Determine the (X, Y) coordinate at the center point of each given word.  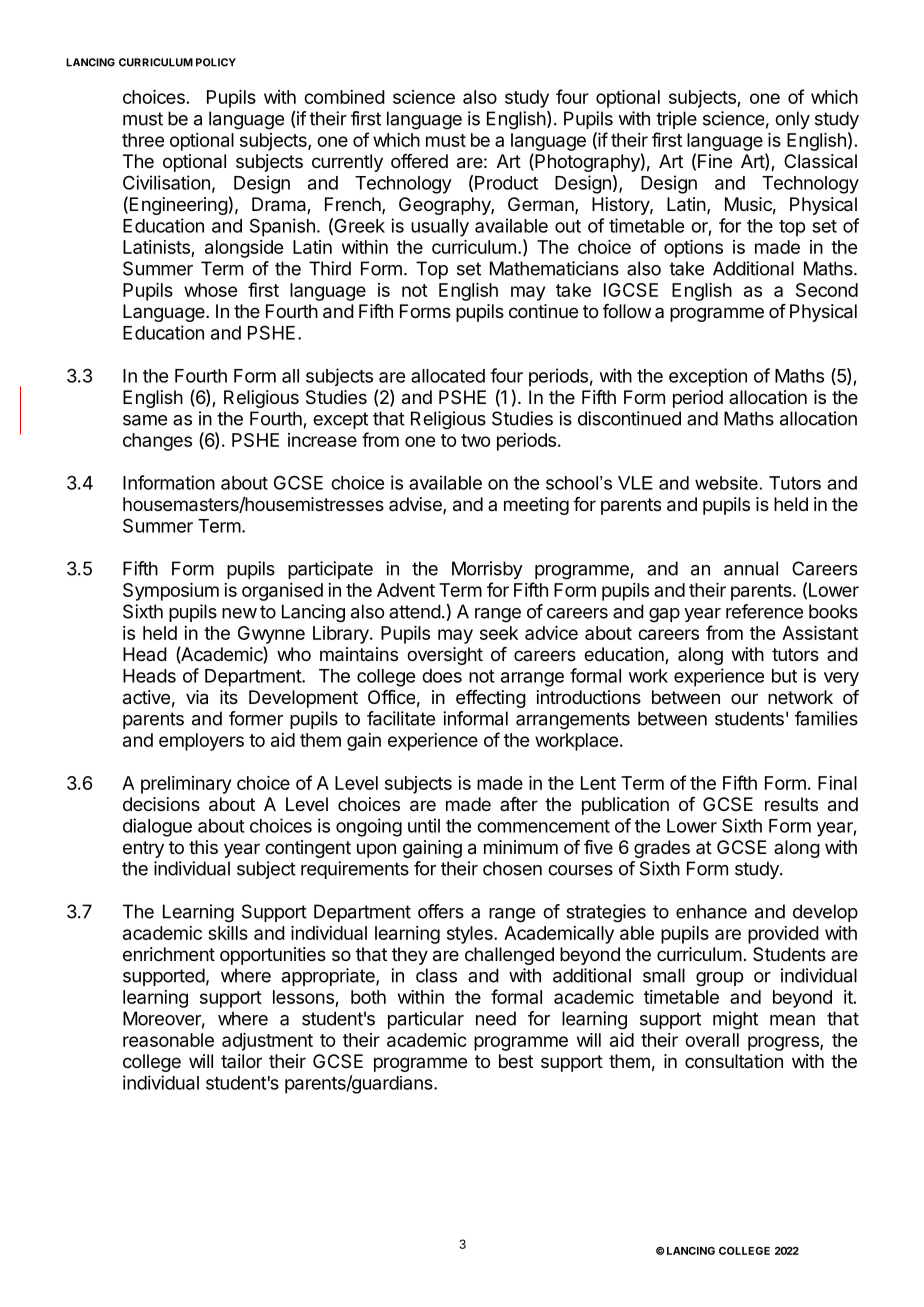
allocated (448, 376)
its (229, 697)
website (726, 483)
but (784, 676)
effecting (491, 699)
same (145, 420)
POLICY (216, 62)
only (792, 120)
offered (419, 161)
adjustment (267, 1042)
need (496, 1018)
